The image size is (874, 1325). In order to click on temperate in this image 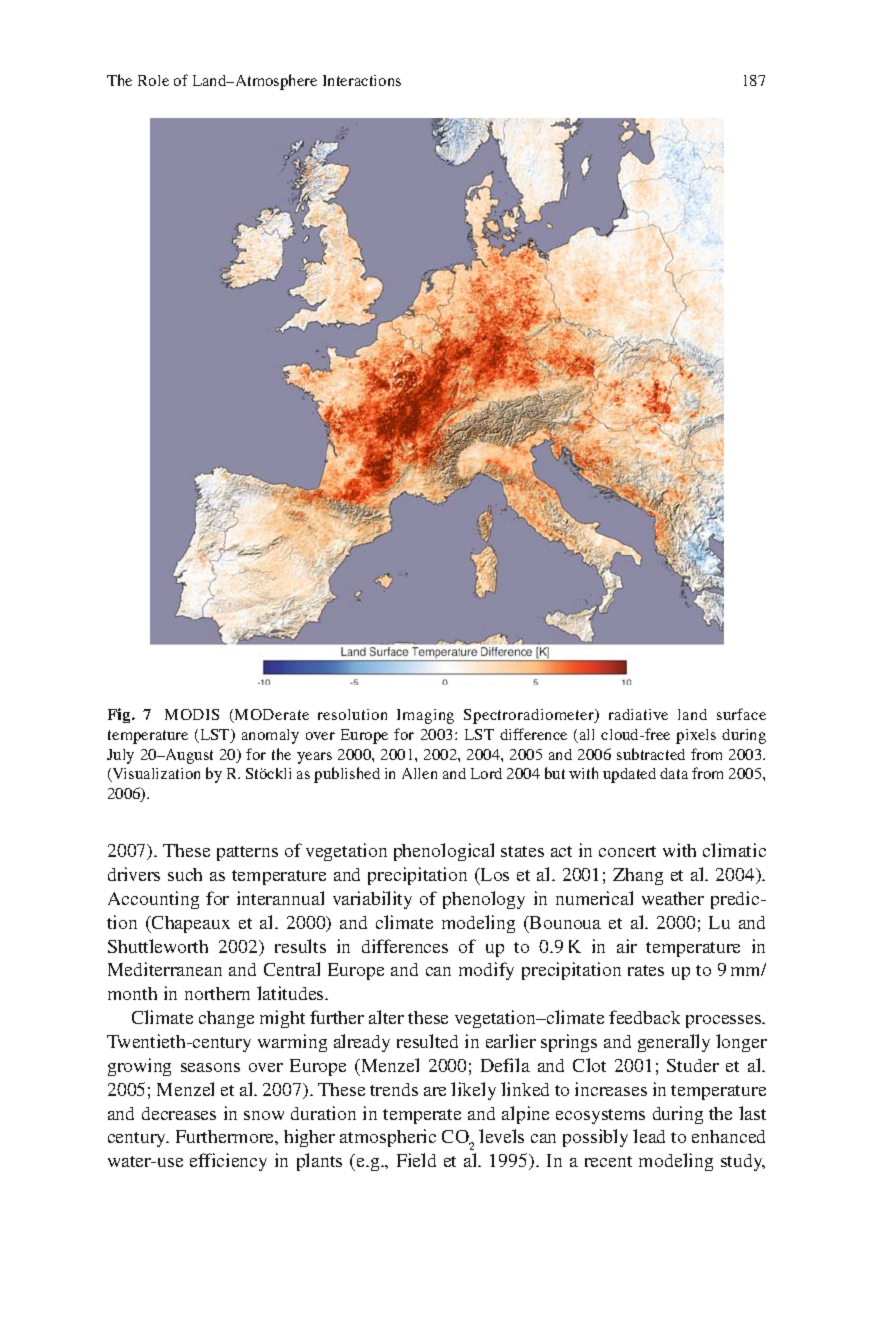, I will do `click(422, 1116)`.
